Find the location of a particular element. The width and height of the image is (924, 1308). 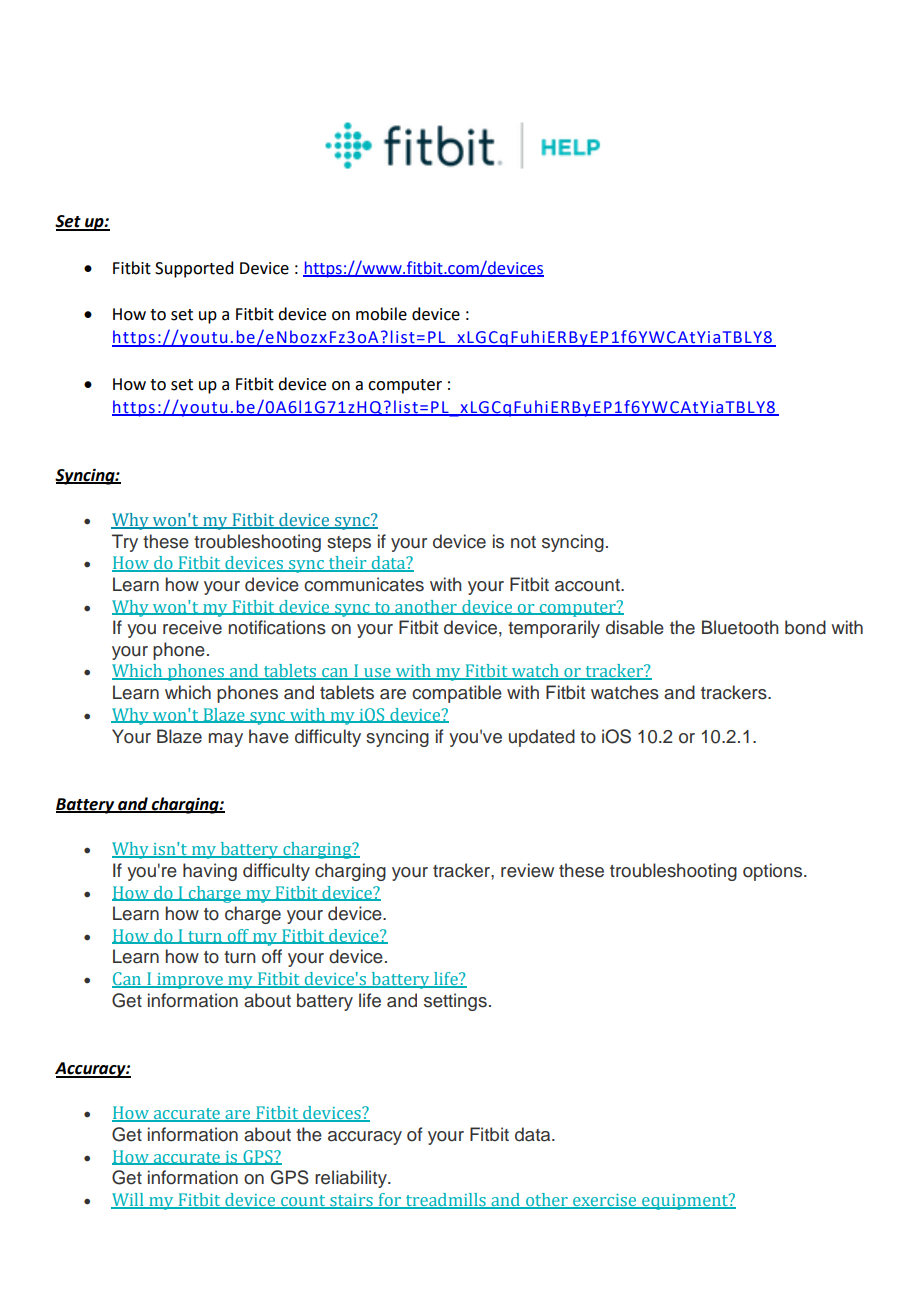

Will is located at coordinates (128, 1200).
